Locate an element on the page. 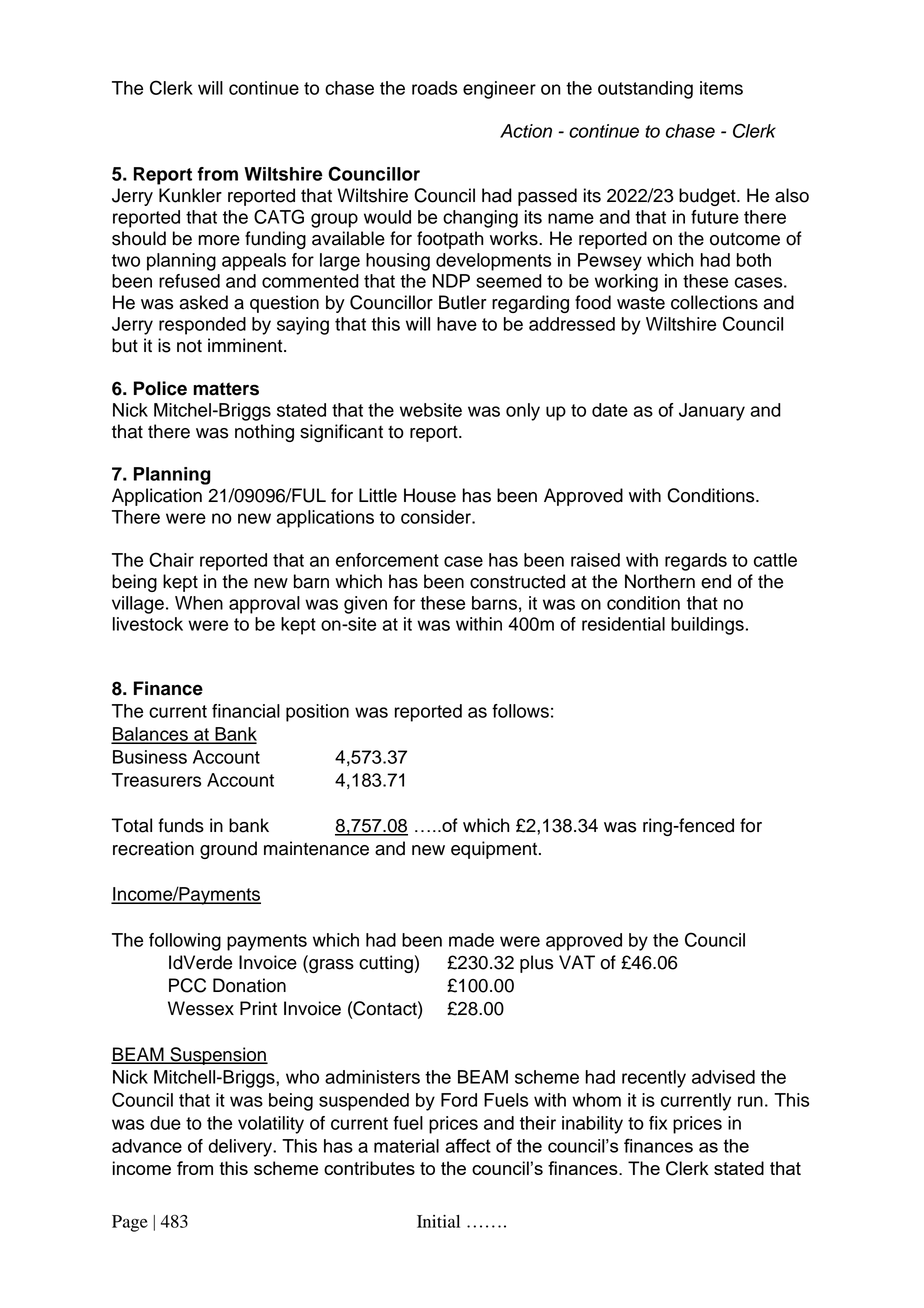 The image size is (924, 1308). made is located at coordinates (471, 940).
